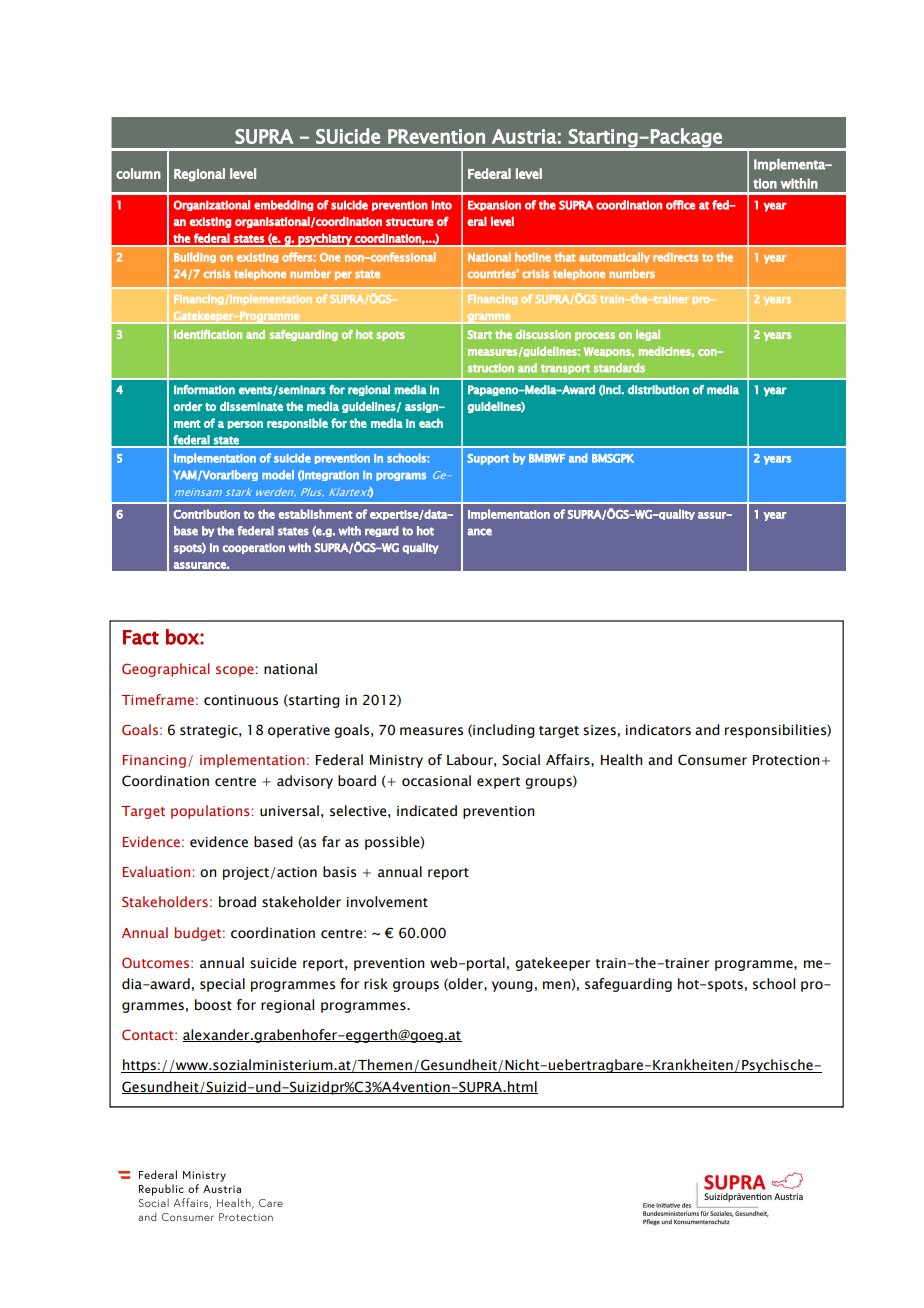 The width and height of the document is (924, 1308). Describe the element at coordinates (138, 173) in the document. I see `column` at that location.
